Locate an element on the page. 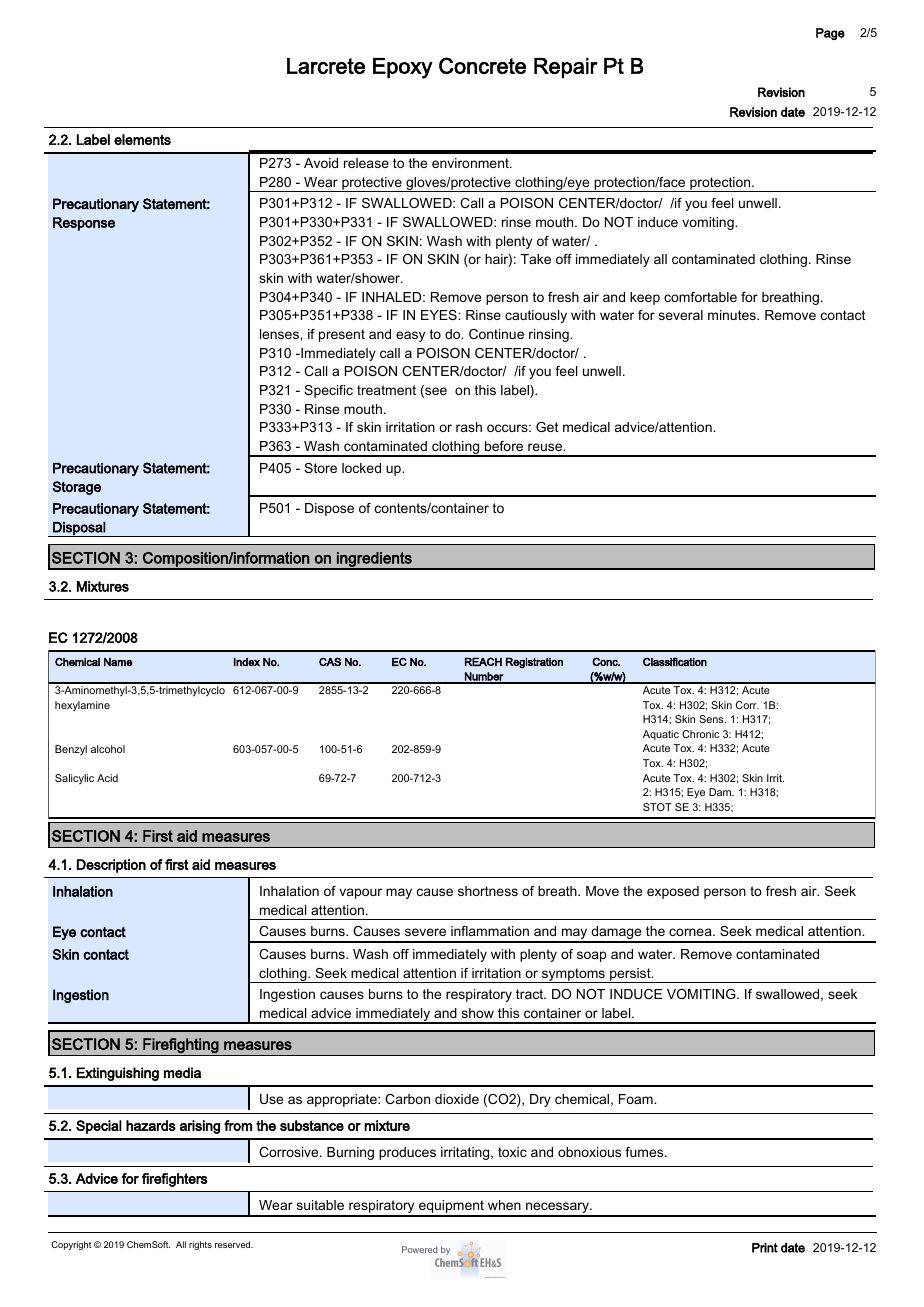 This image has height=1307, width=924. easy is located at coordinates (410, 336).
